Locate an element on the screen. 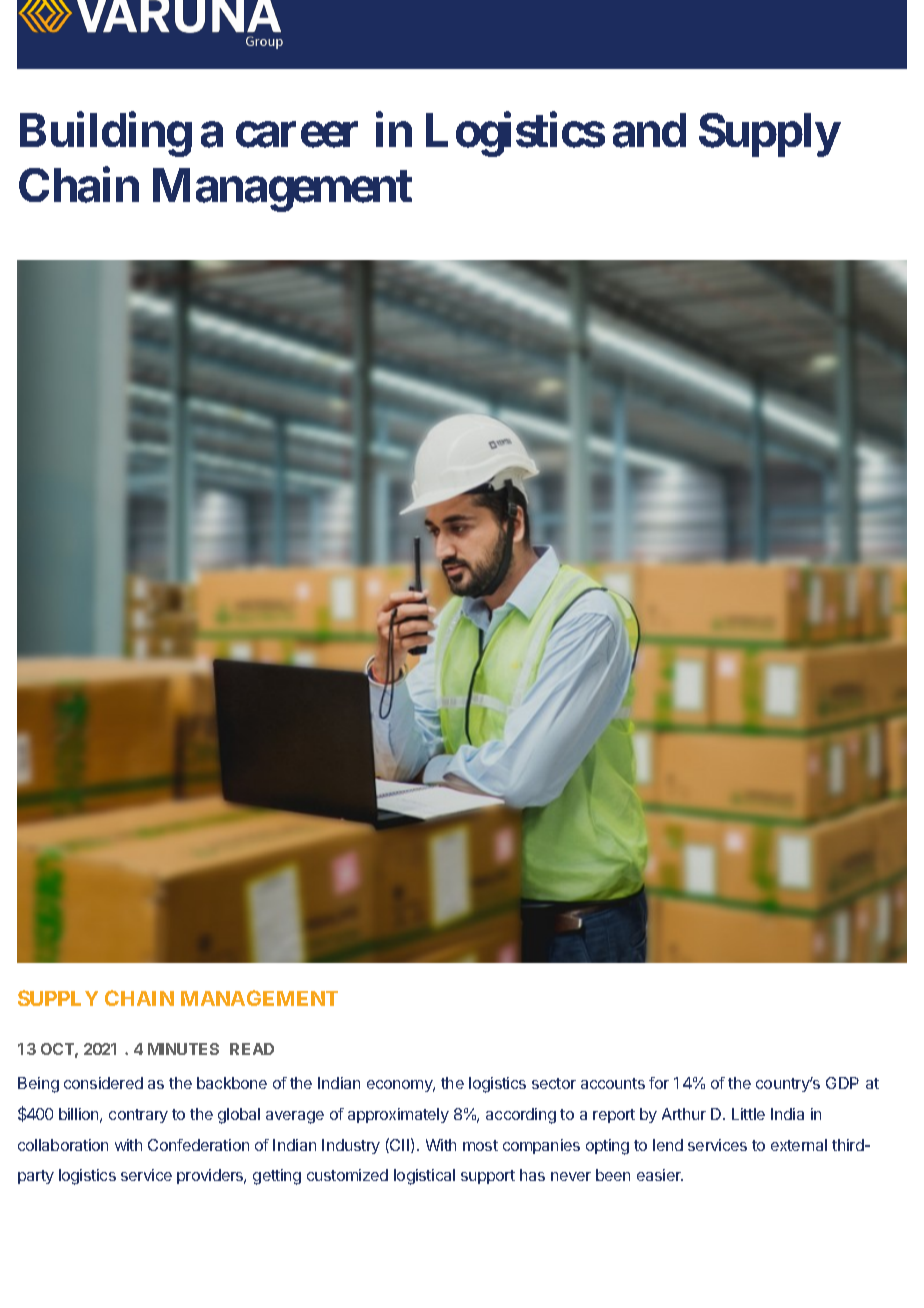 The image size is (924, 1308). career is located at coordinates (297, 135).
